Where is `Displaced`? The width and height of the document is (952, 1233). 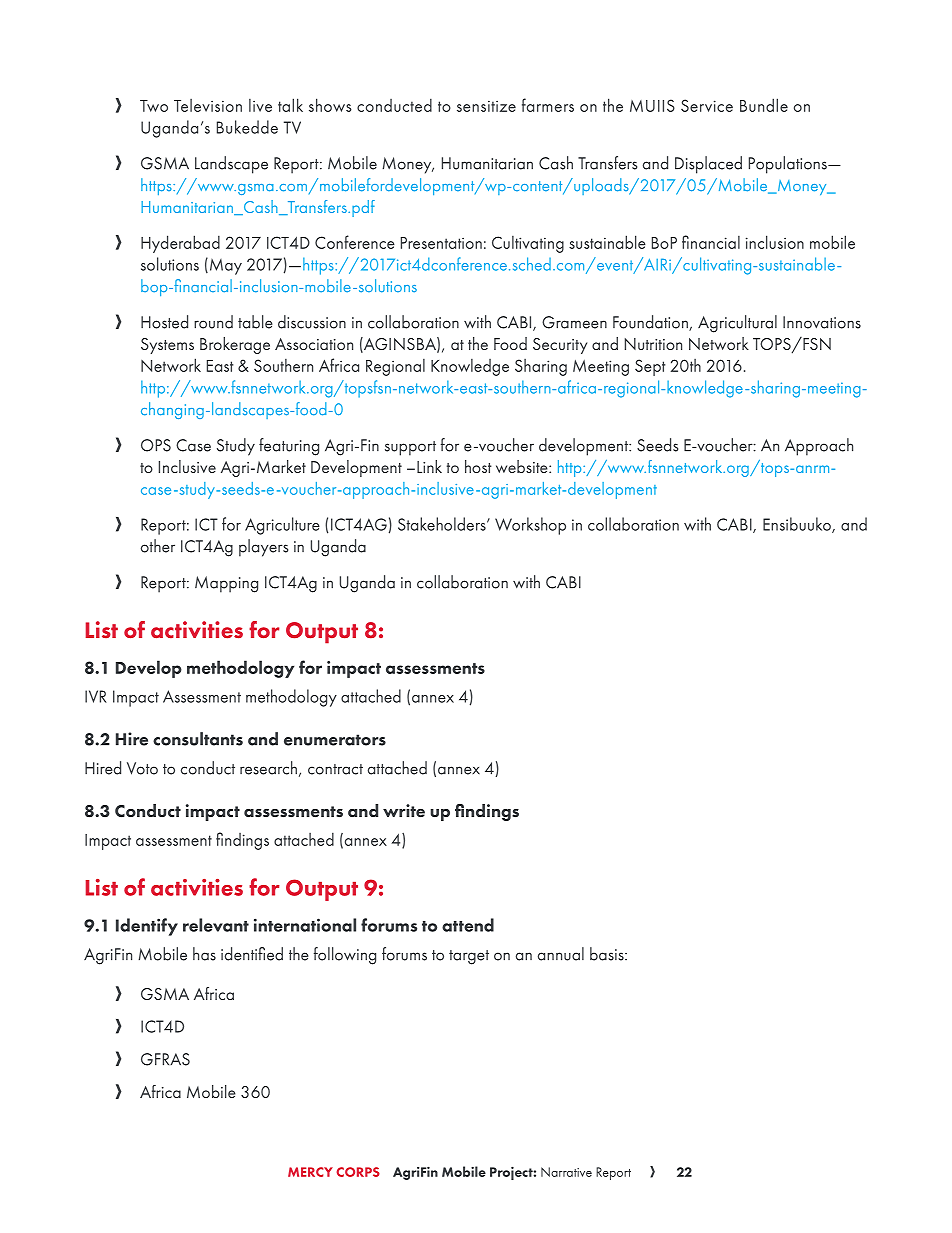
Displaced is located at coordinates (708, 165).
